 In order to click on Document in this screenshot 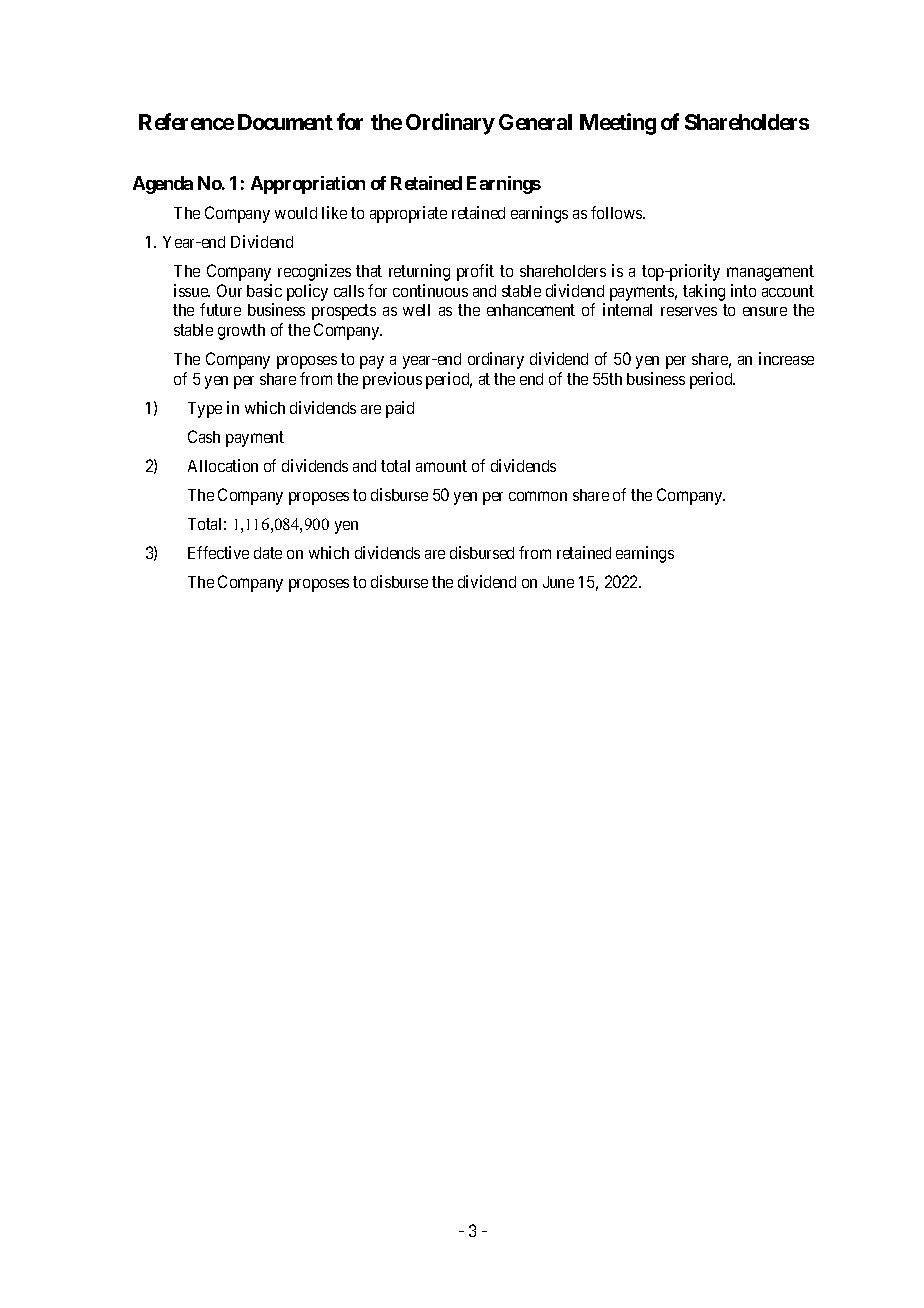, I will do `click(285, 122)`.
